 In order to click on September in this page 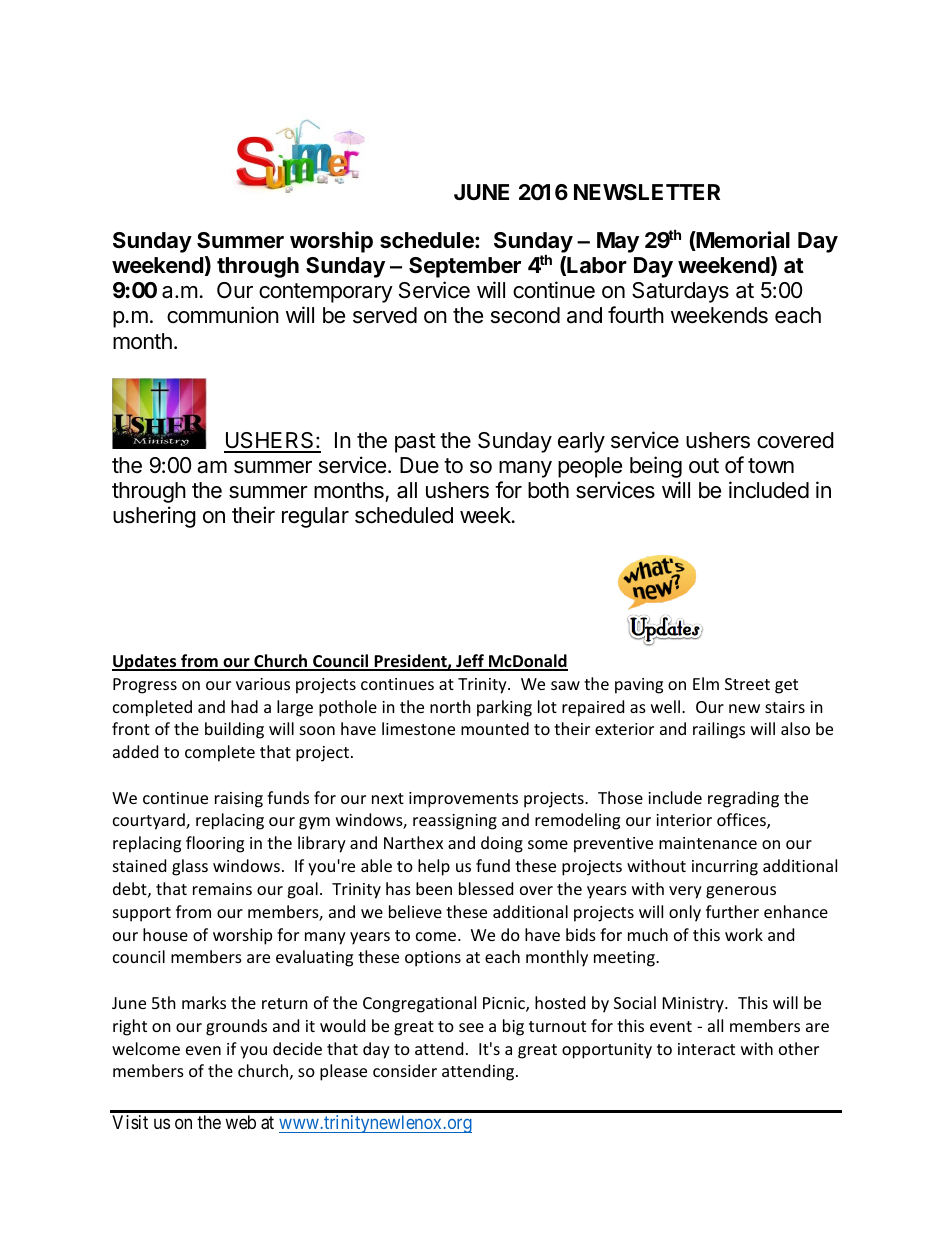, I will do `click(465, 267)`.
